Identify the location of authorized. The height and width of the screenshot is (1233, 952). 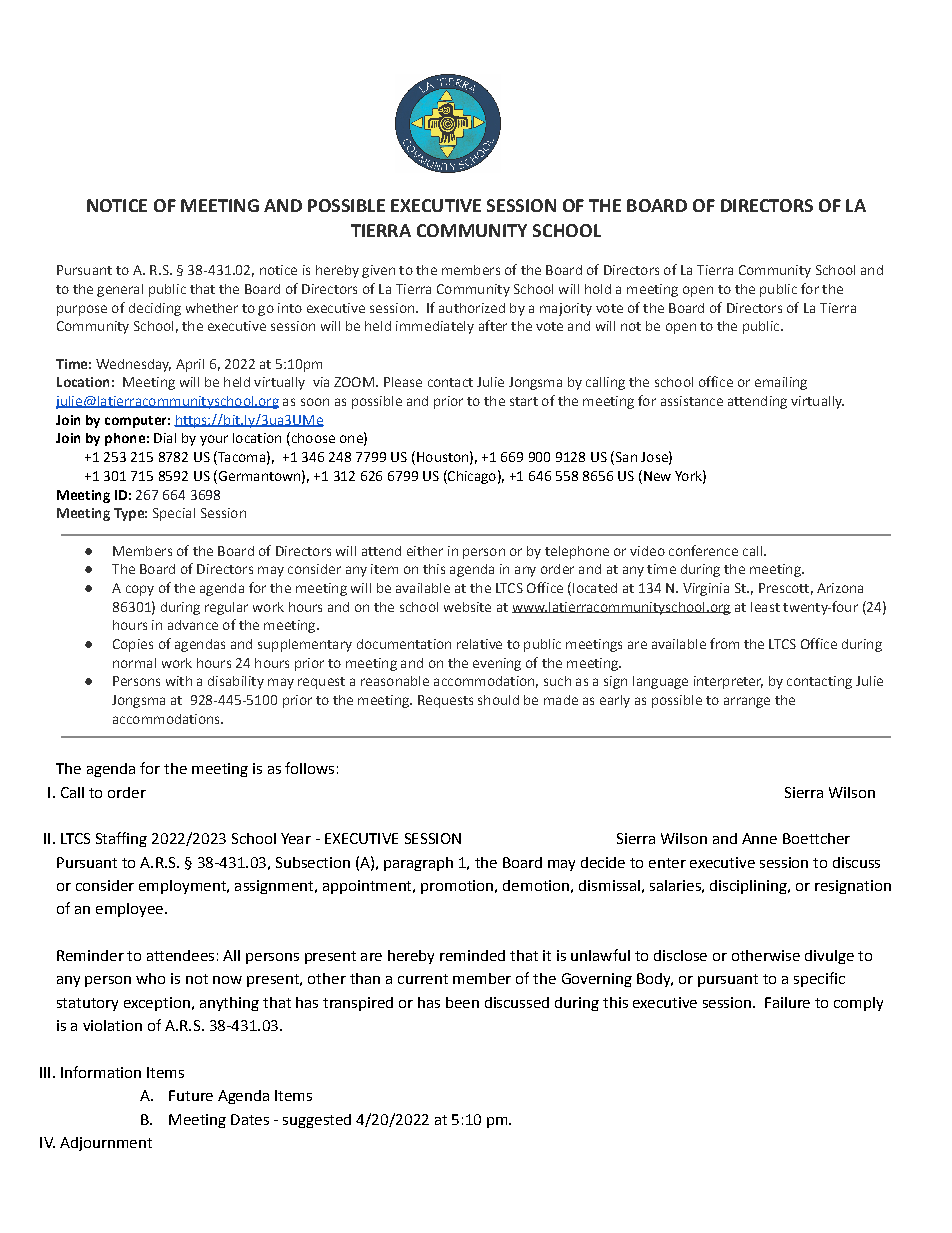
(472, 308).
